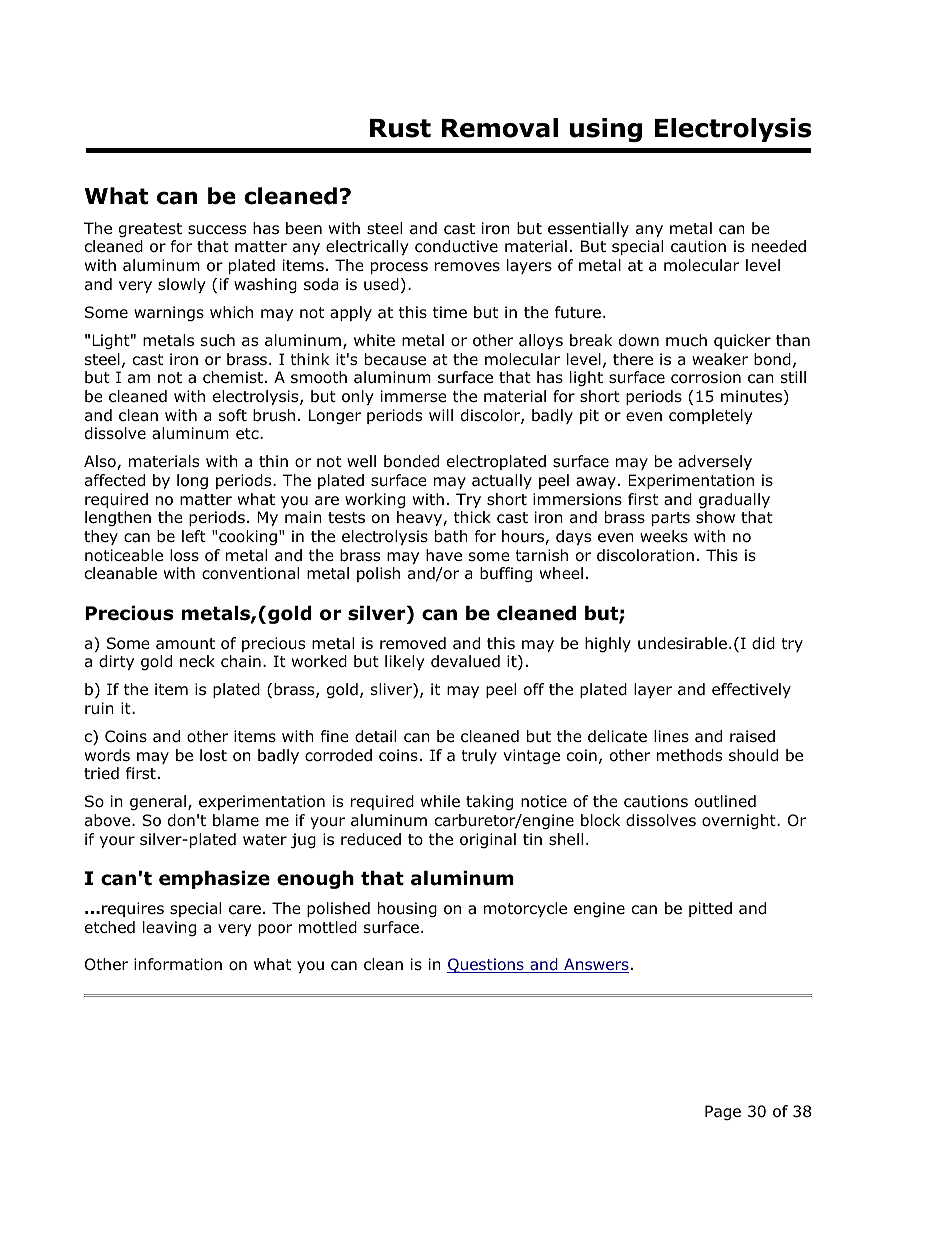 The height and width of the image is (1233, 952). What do you see at coordinates (779, 246) in the image?
I see `needed` at bounding box center [779, 246].
